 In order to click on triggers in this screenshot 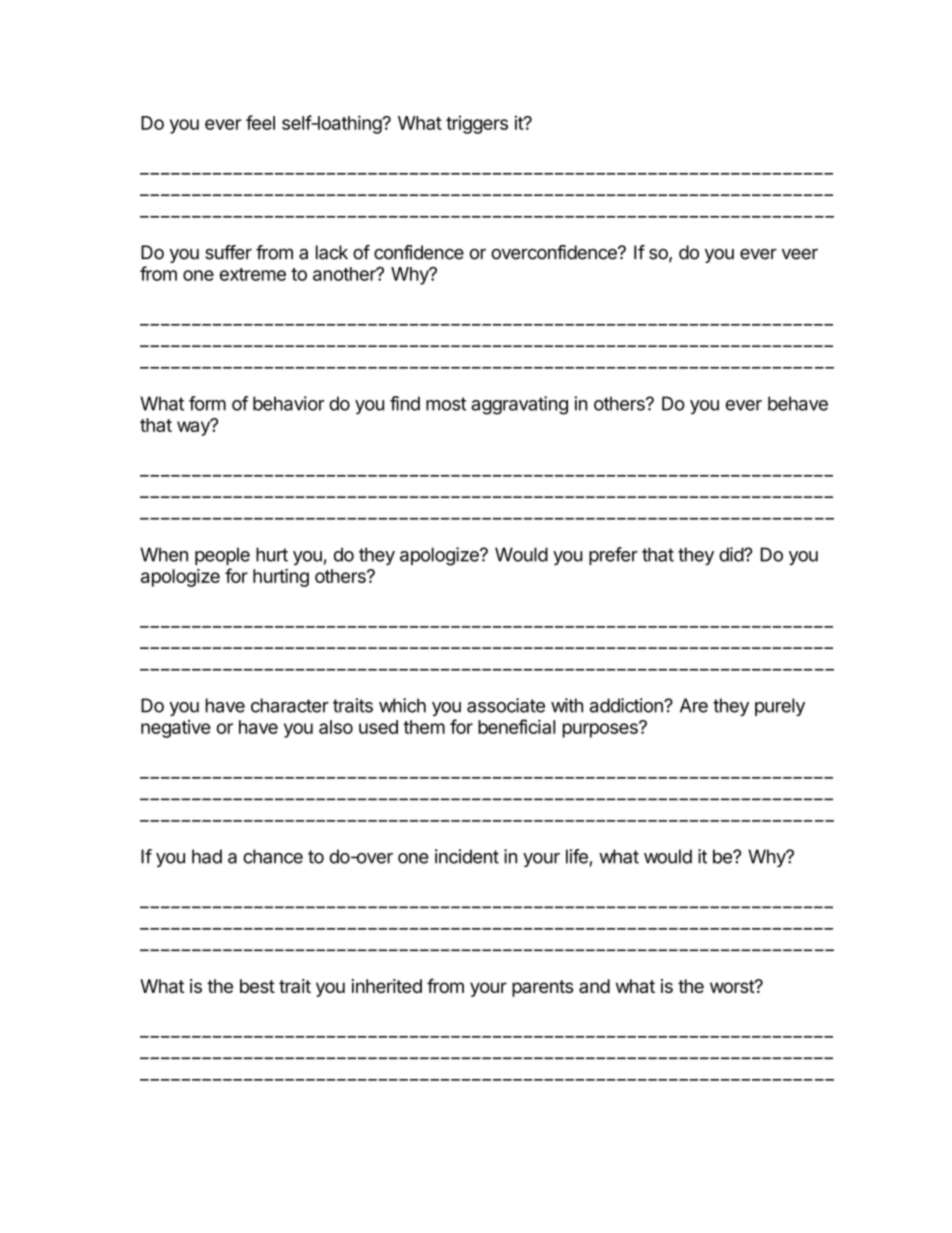, I will do `click(477, 124)`.
